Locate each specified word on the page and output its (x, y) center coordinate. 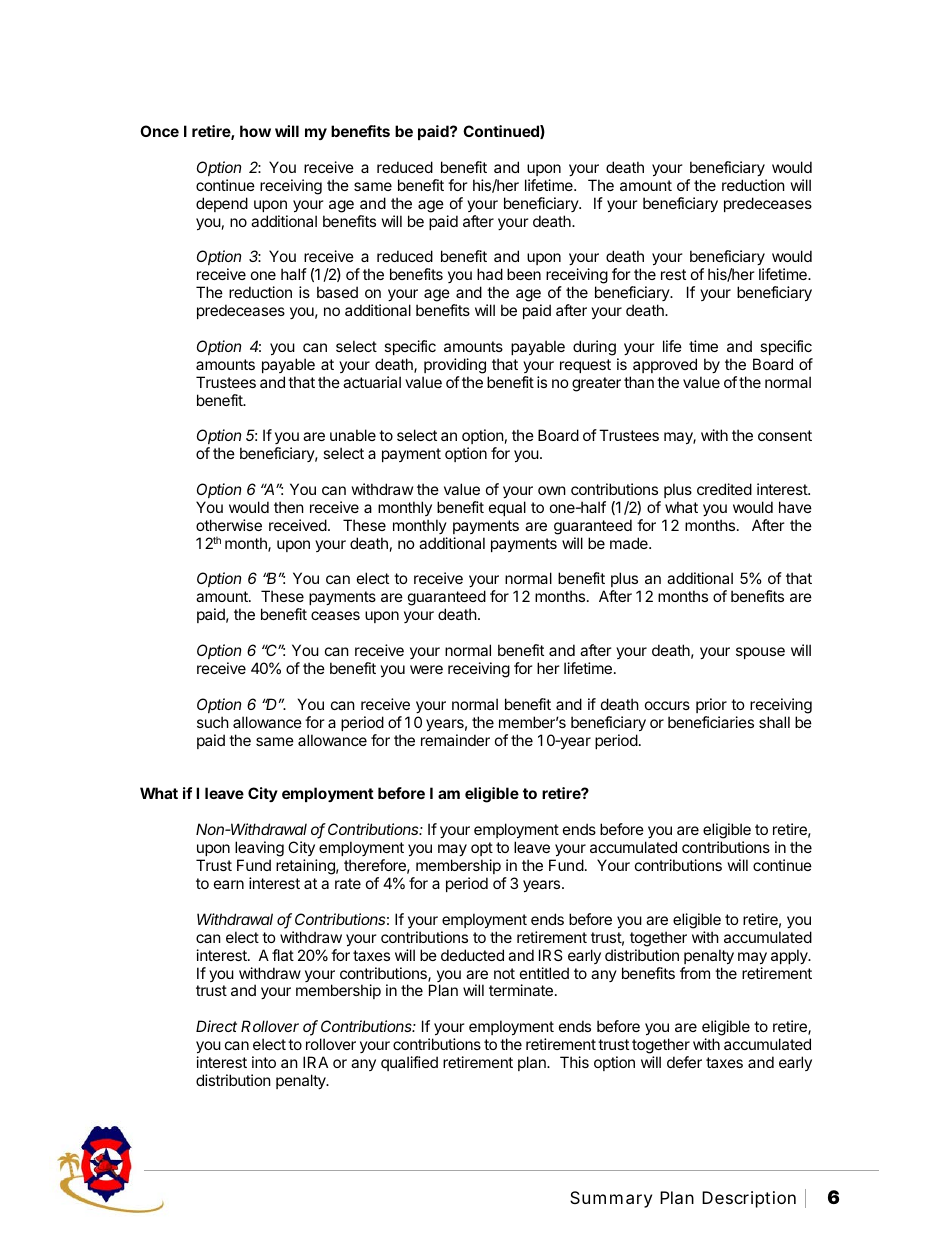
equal (507, 508)
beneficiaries (711, 722)
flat (283, 955)
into (264, 1062)
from (695, 973)
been (524, 274)
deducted (472, 955)
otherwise (229, 525)
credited (724, 489)
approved (665, 365)
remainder (455, 740)
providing (455, 366)
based (337, 292)
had (490, 274)
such (213, 722)
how (255, 131)
